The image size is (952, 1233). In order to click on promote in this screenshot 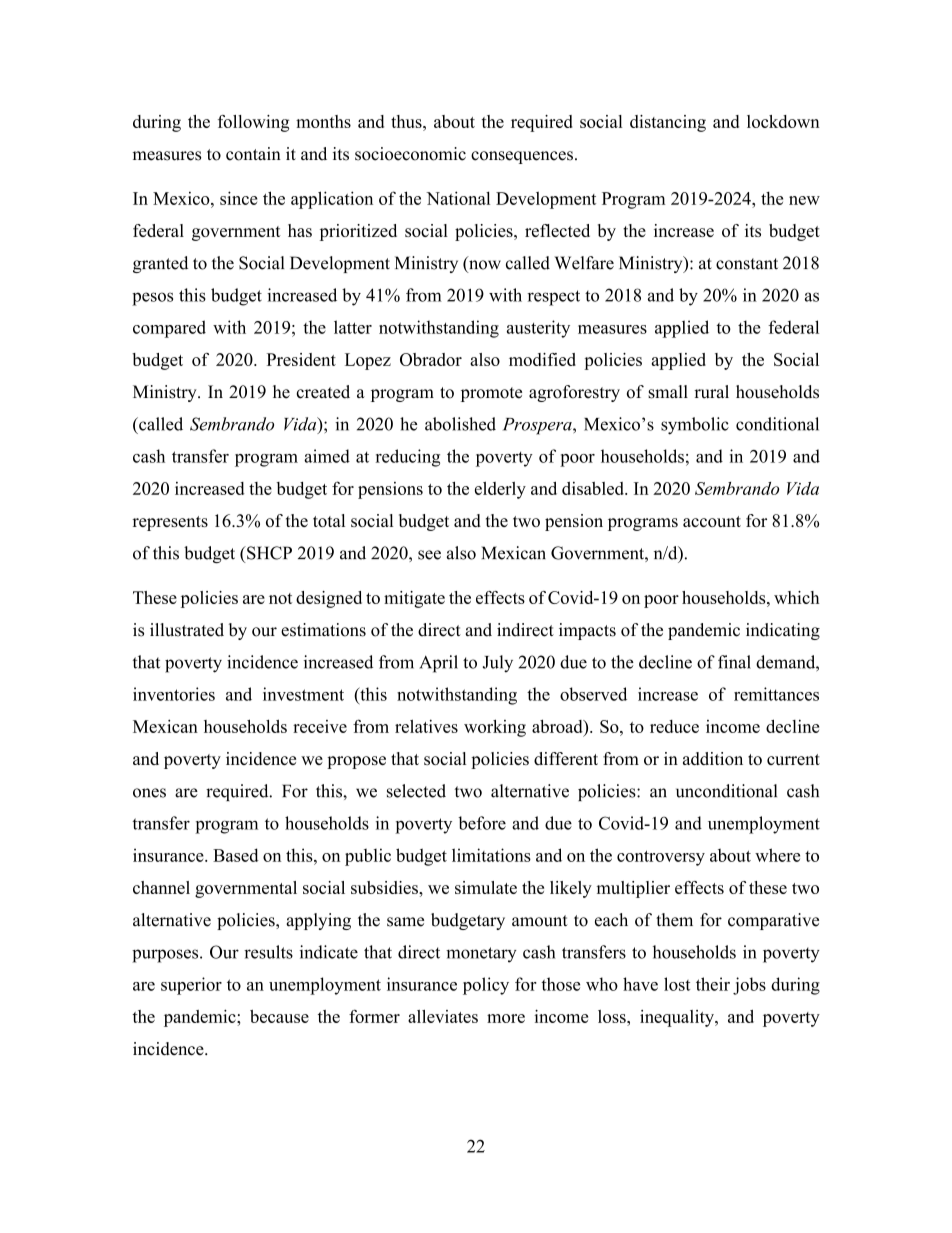, I will do `click(491, 394)`.
